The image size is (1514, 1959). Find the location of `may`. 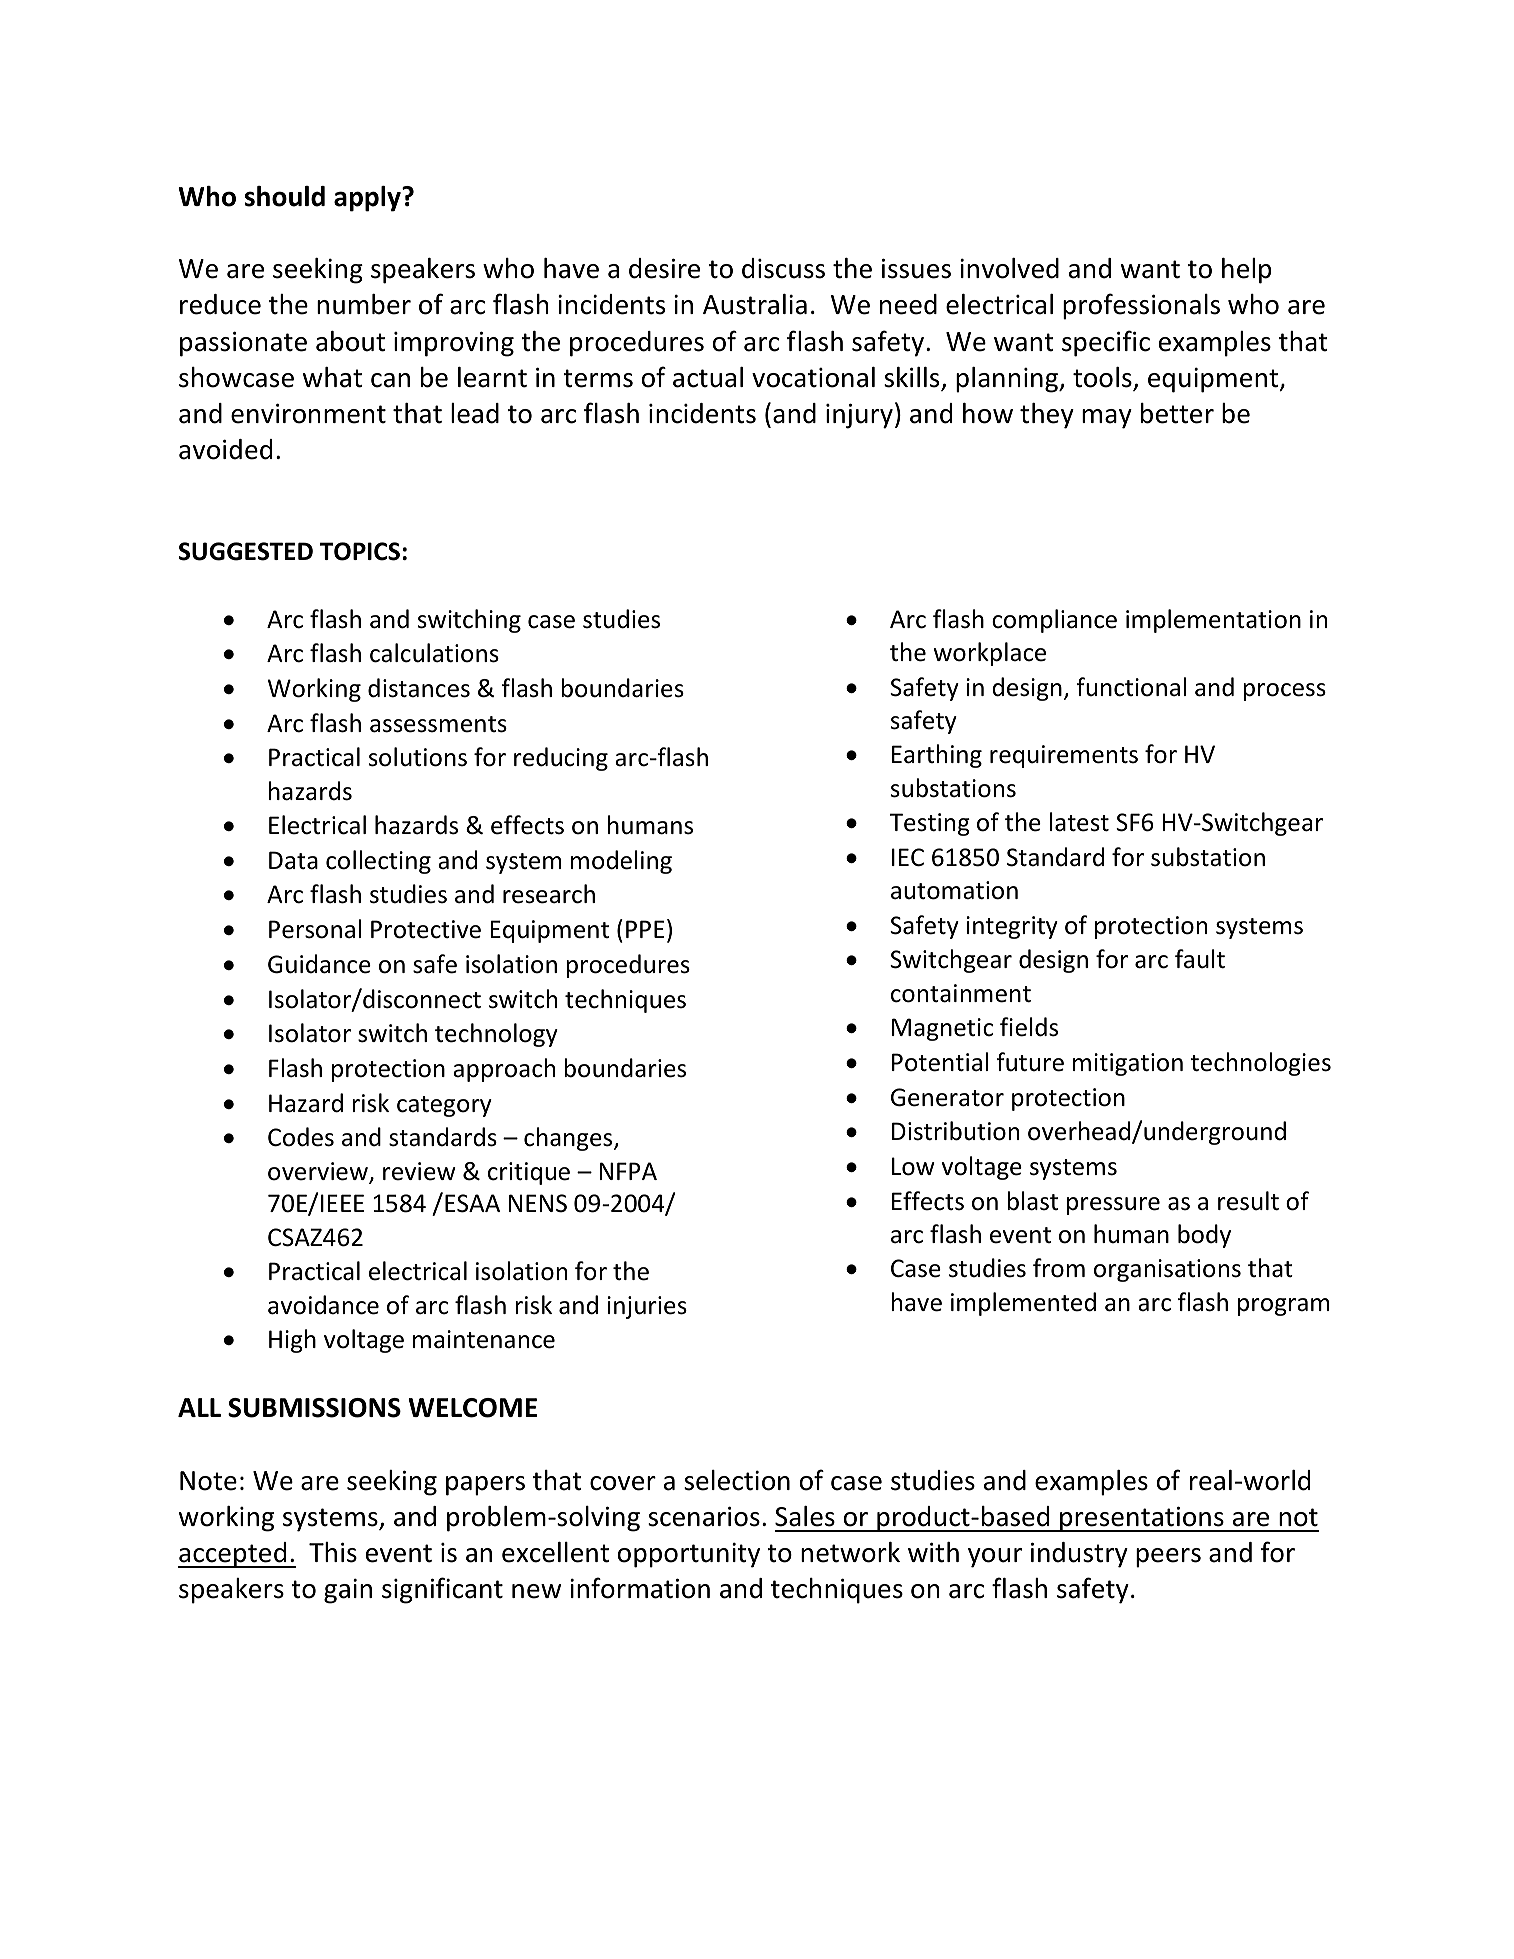

may is located at coordinates (1107, 419).
